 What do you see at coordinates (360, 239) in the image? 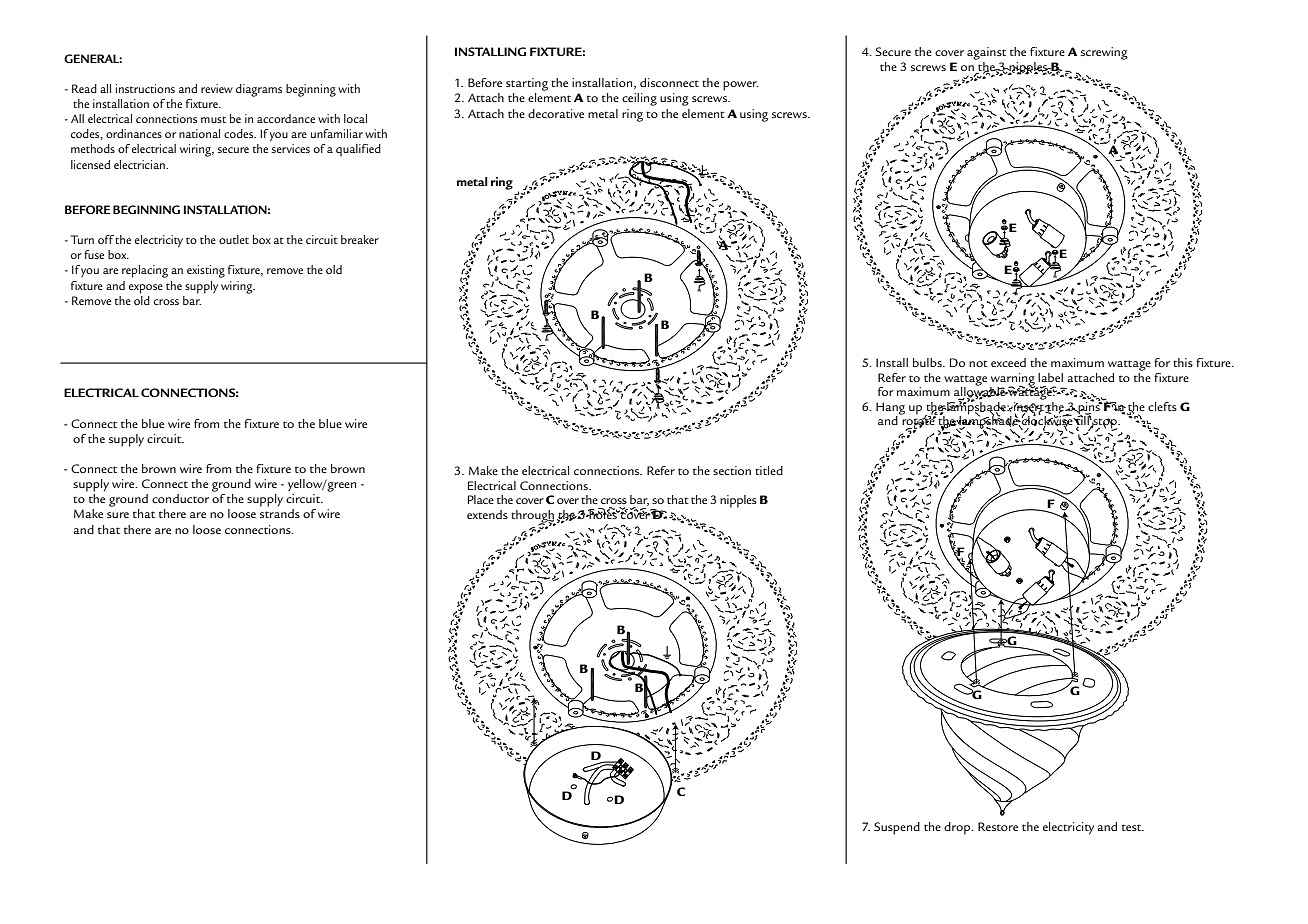
I see `breaker` at bounding box center [360, 239].
